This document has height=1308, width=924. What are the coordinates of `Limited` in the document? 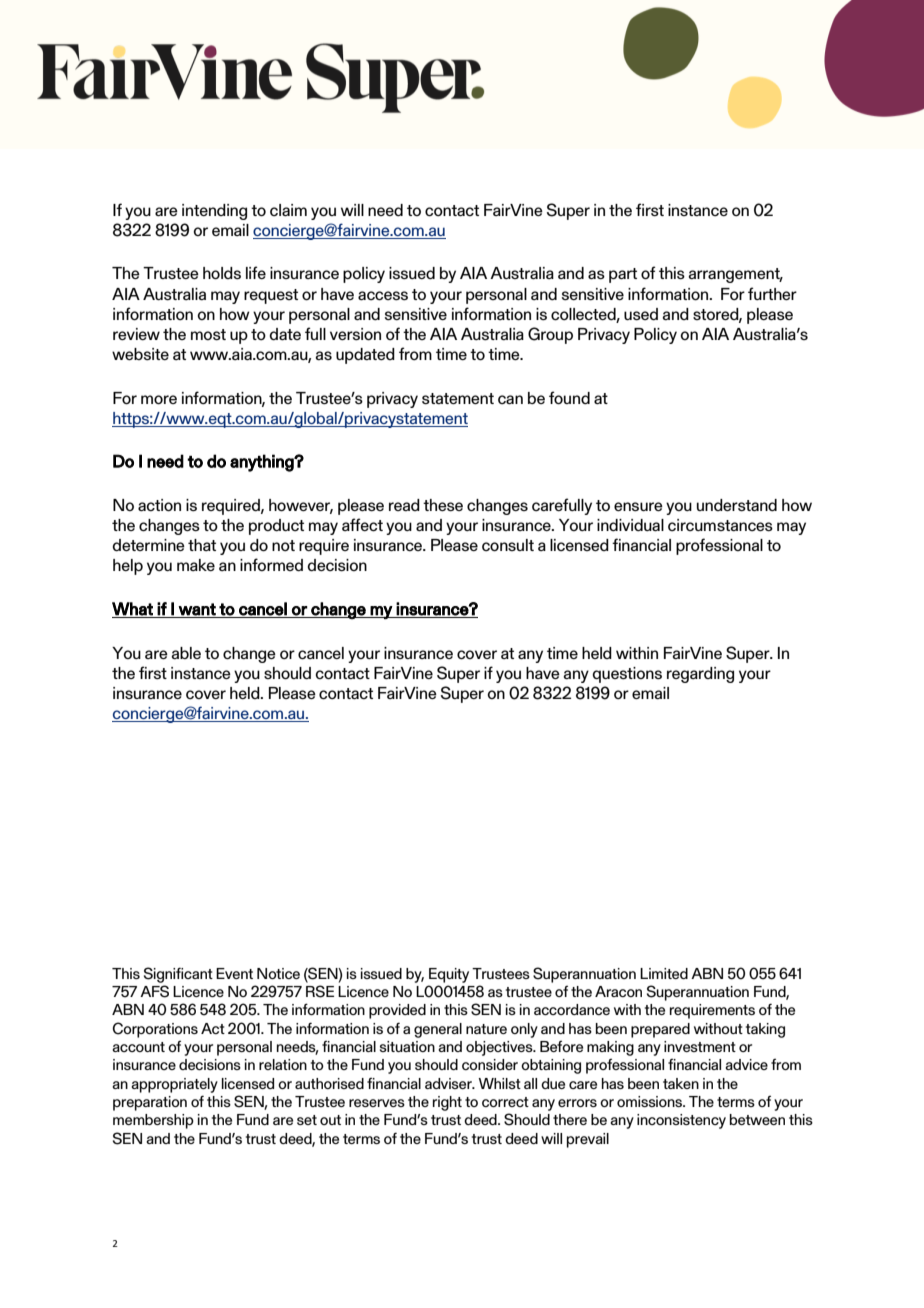 It's located at (664, 973).
